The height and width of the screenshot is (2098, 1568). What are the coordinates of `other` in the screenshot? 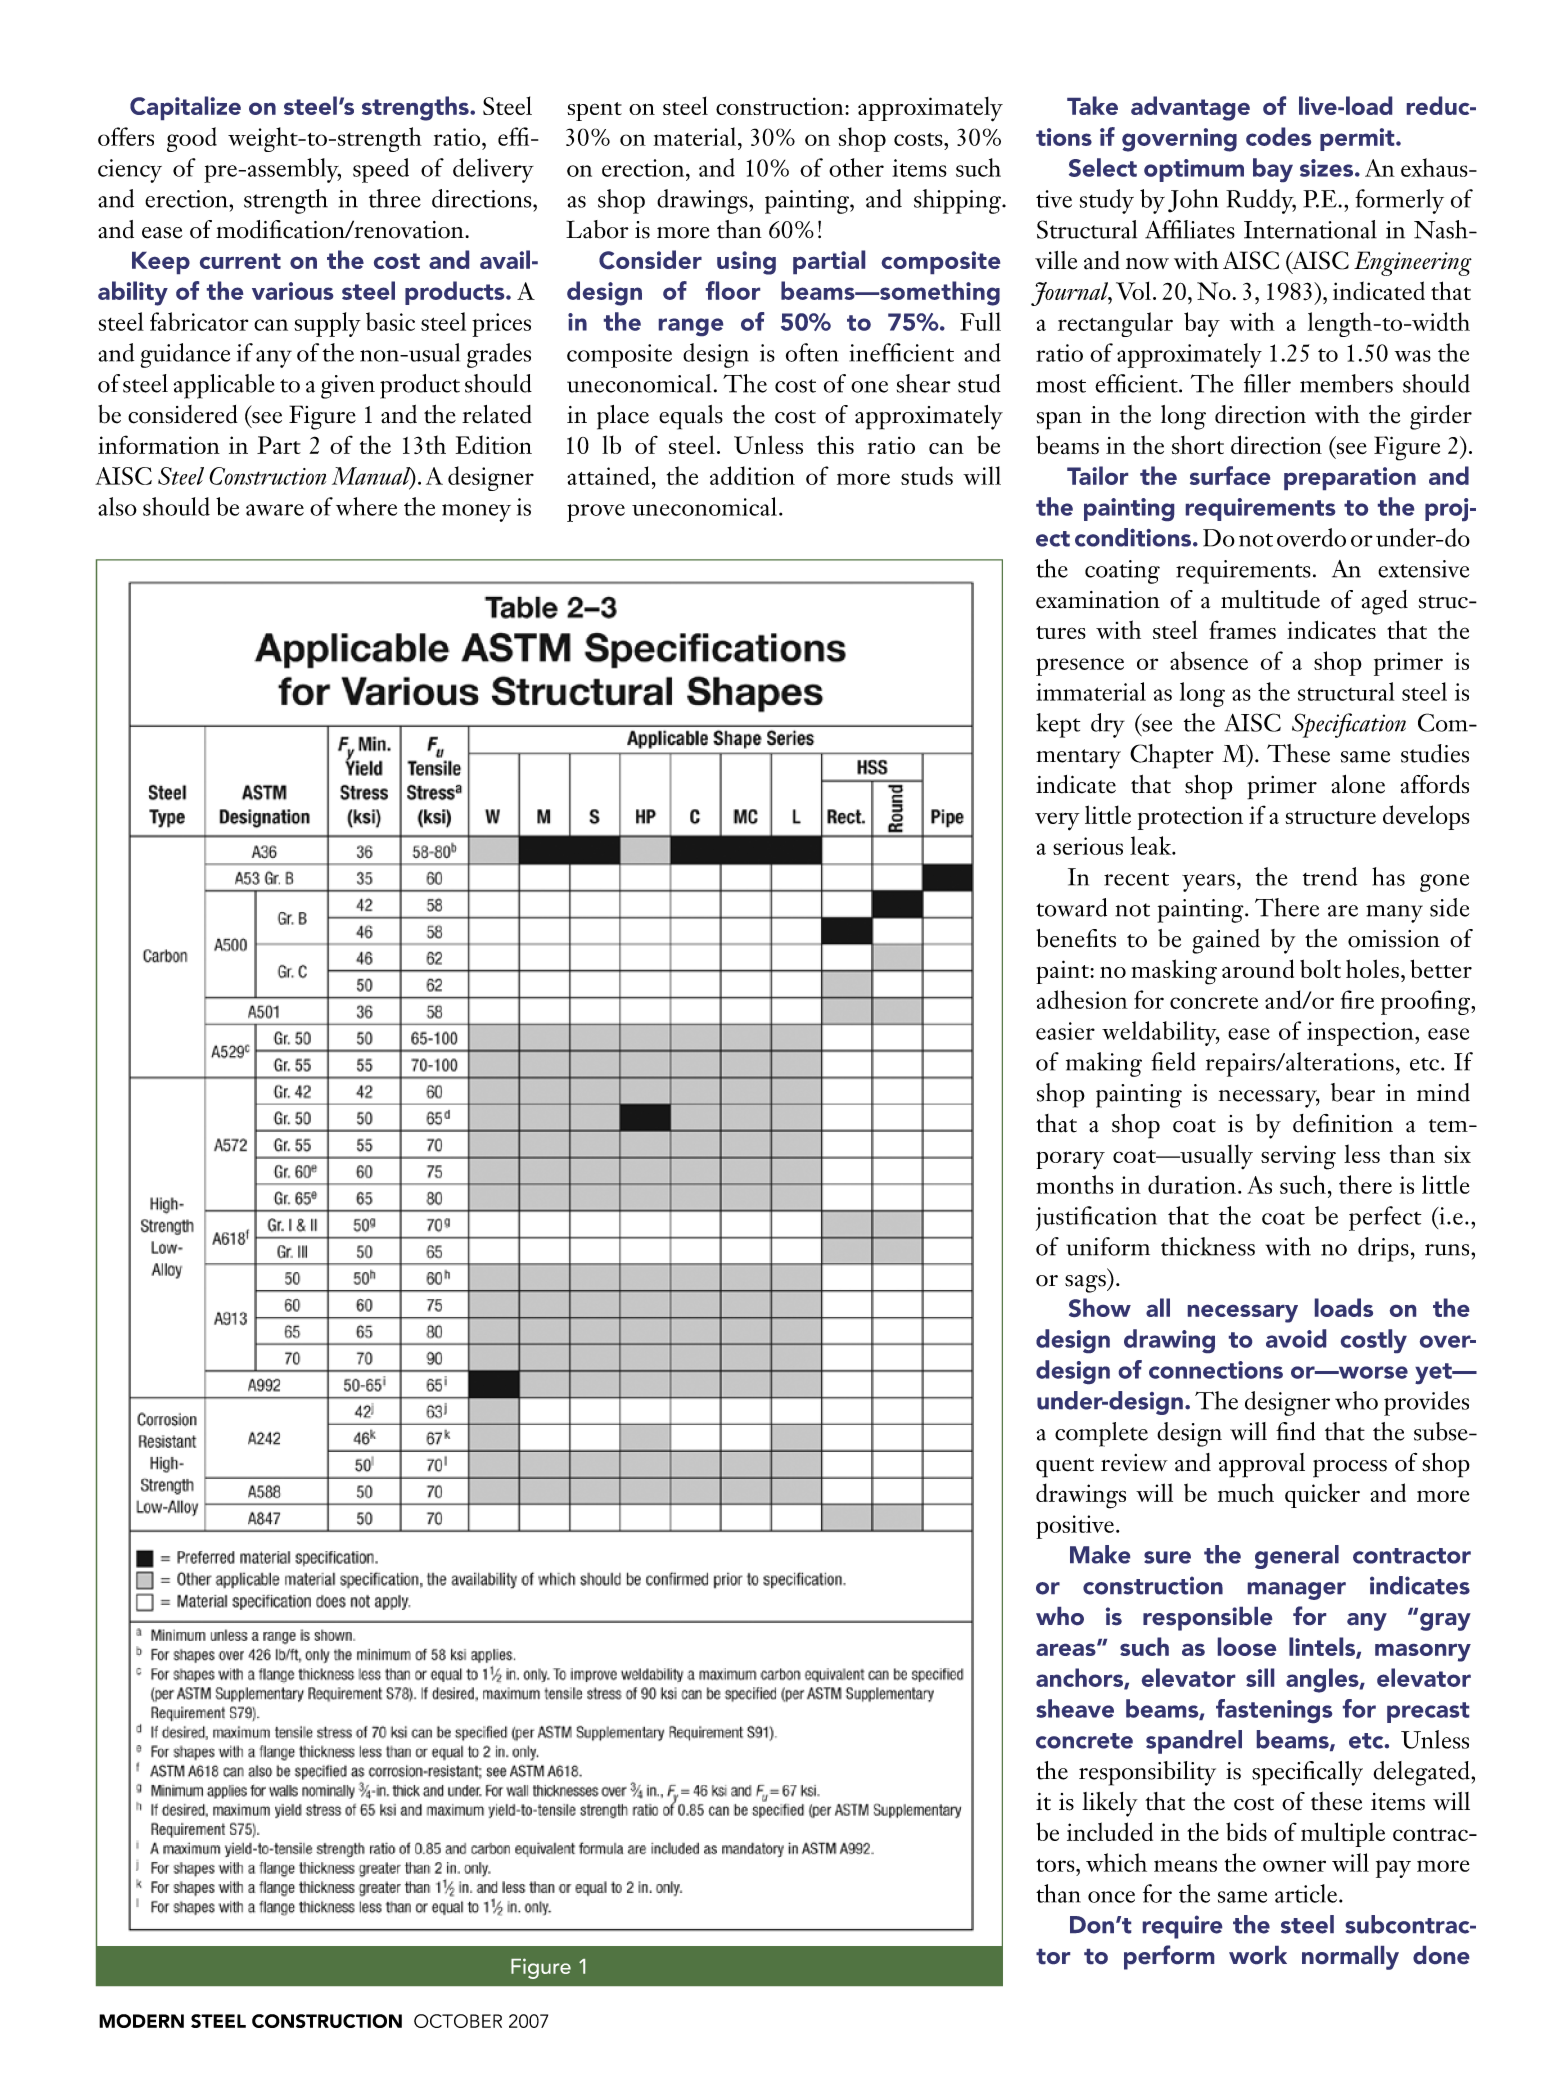 It's located at (856, 167).
